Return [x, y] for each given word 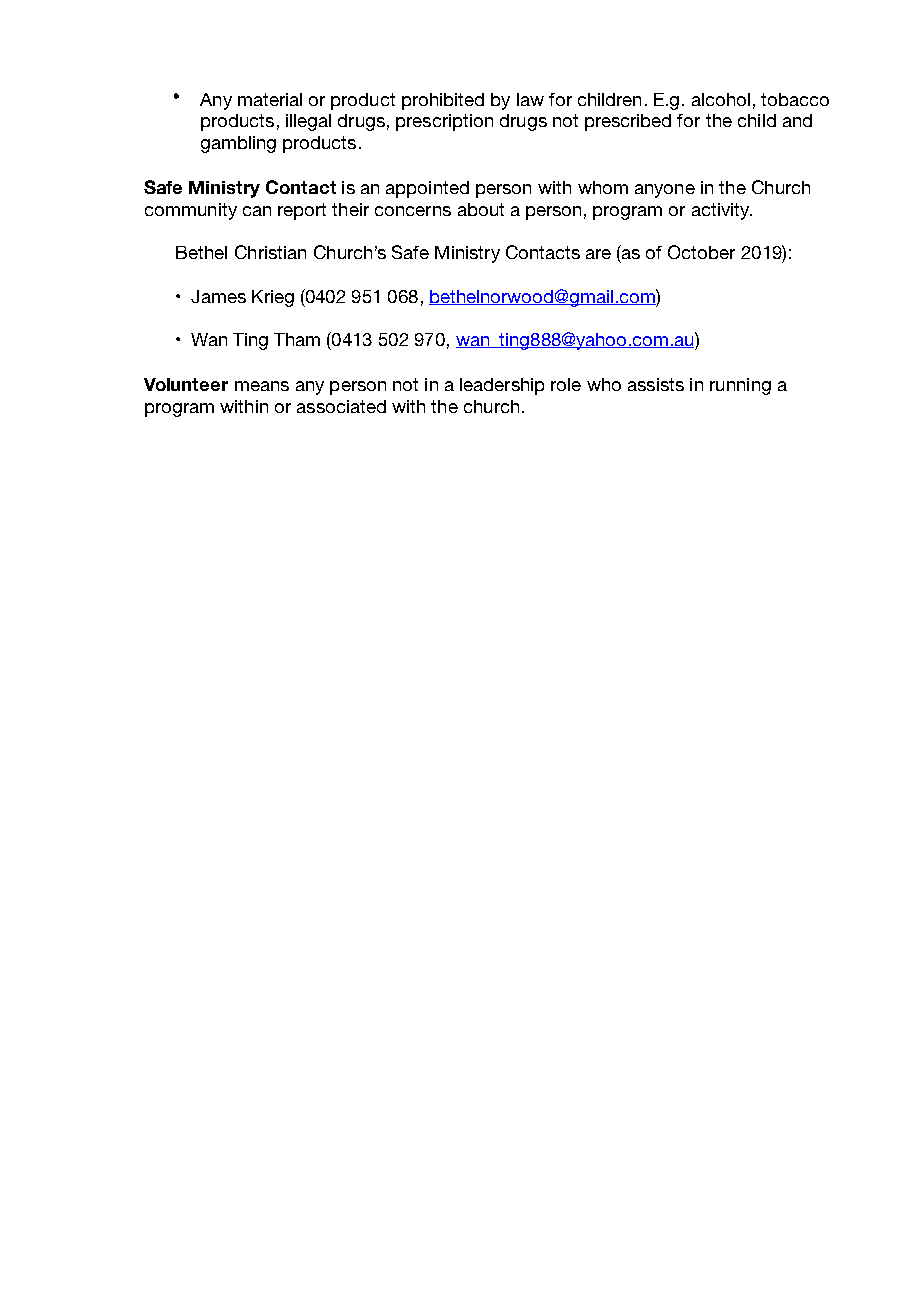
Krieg [273, 298]
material [270, 99]
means [262, 386]
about [481, 209]
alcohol [721, 99]
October [701, 252]
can [257, 211]
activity [722, 211]
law [530, 99]
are [598, 254]
